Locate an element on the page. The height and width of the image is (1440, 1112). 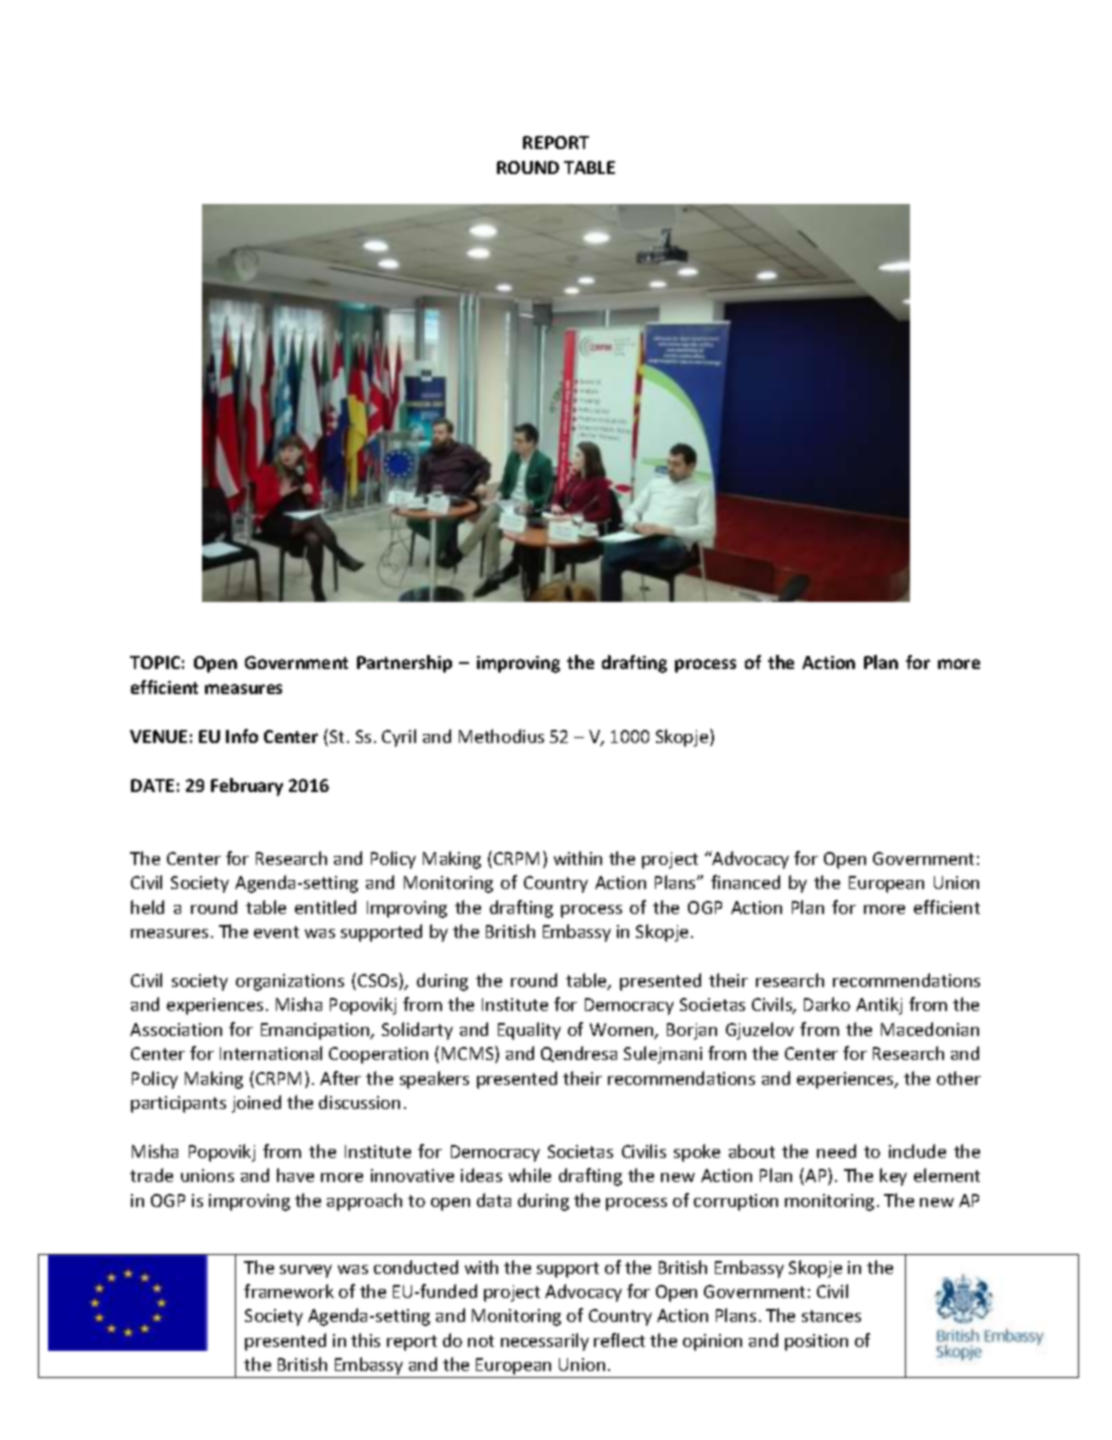
joined is located at coordinates (256, 1104).
